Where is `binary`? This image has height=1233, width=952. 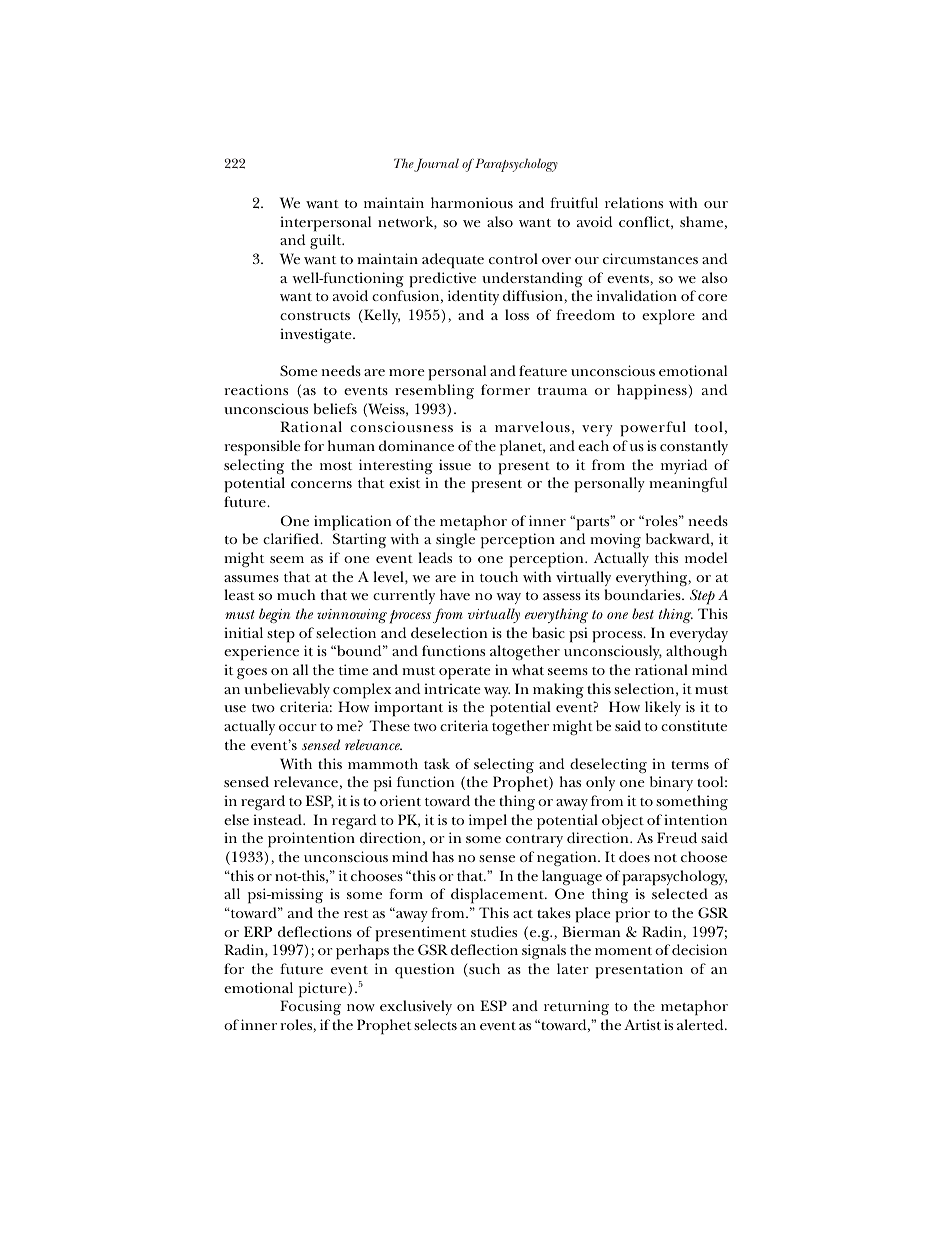 binary is located at coordinates (671, 783).
